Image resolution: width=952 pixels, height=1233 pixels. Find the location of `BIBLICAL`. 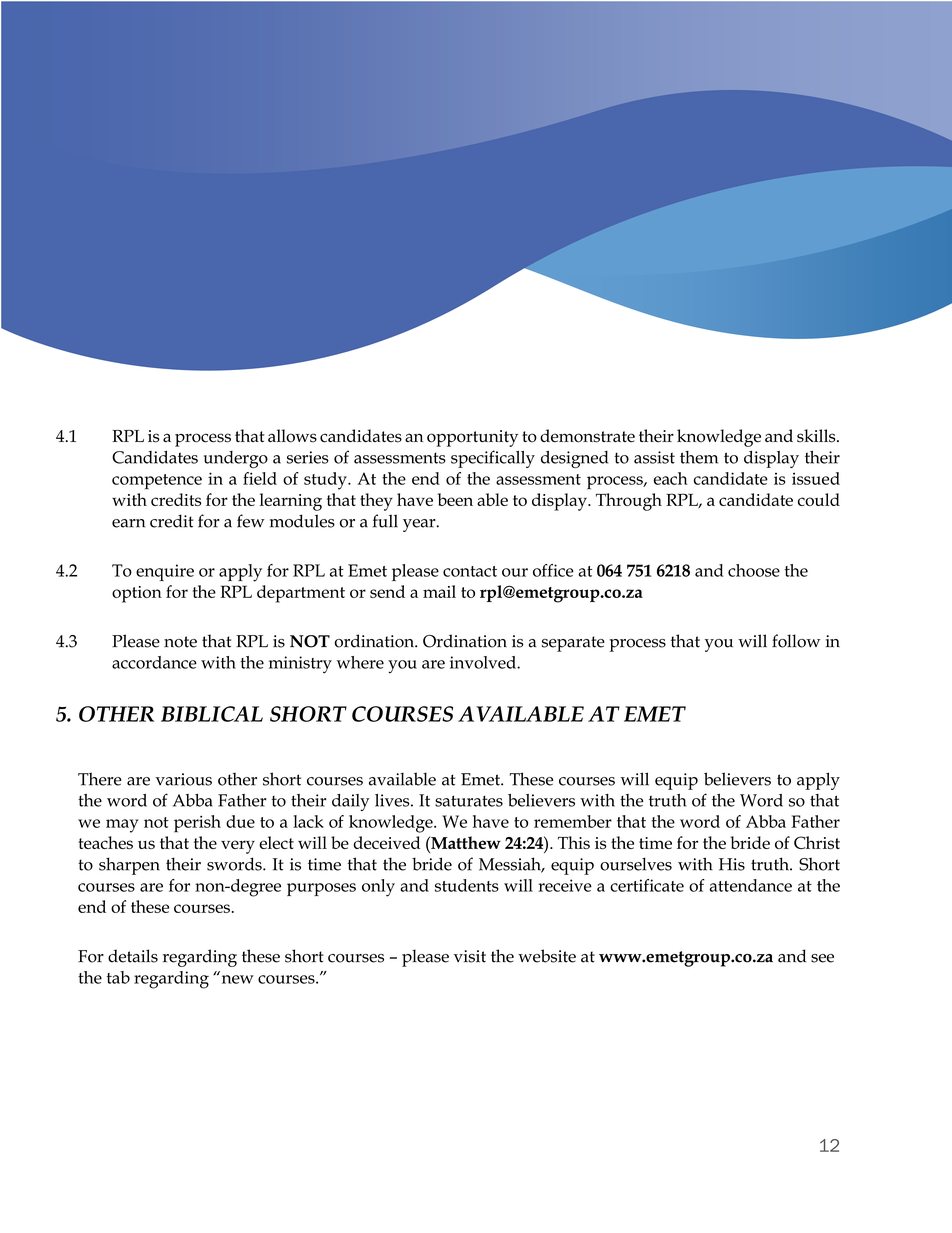

BIBLICAL is located at coordinates (212, 714).
